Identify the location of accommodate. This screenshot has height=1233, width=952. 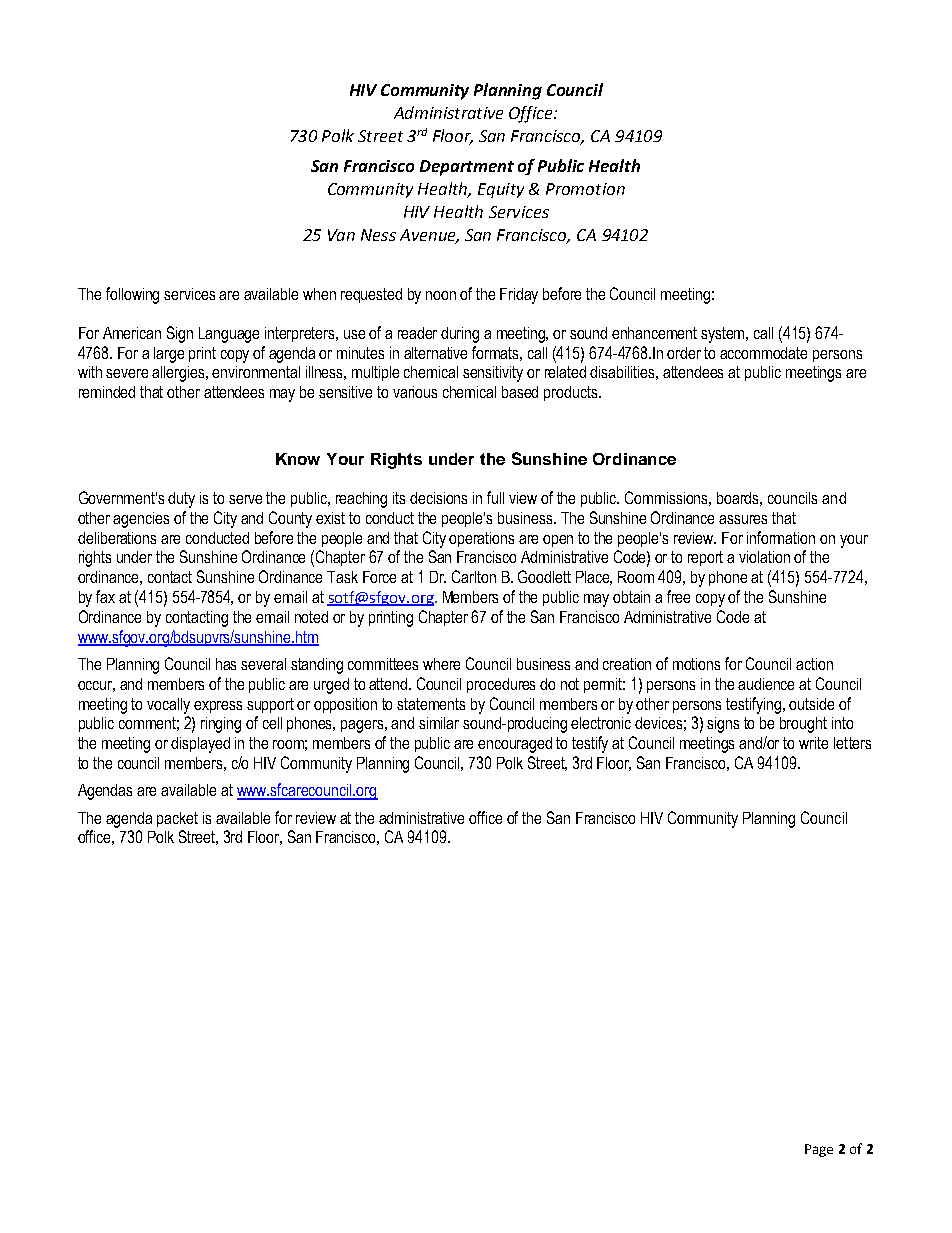
(763, 353).
